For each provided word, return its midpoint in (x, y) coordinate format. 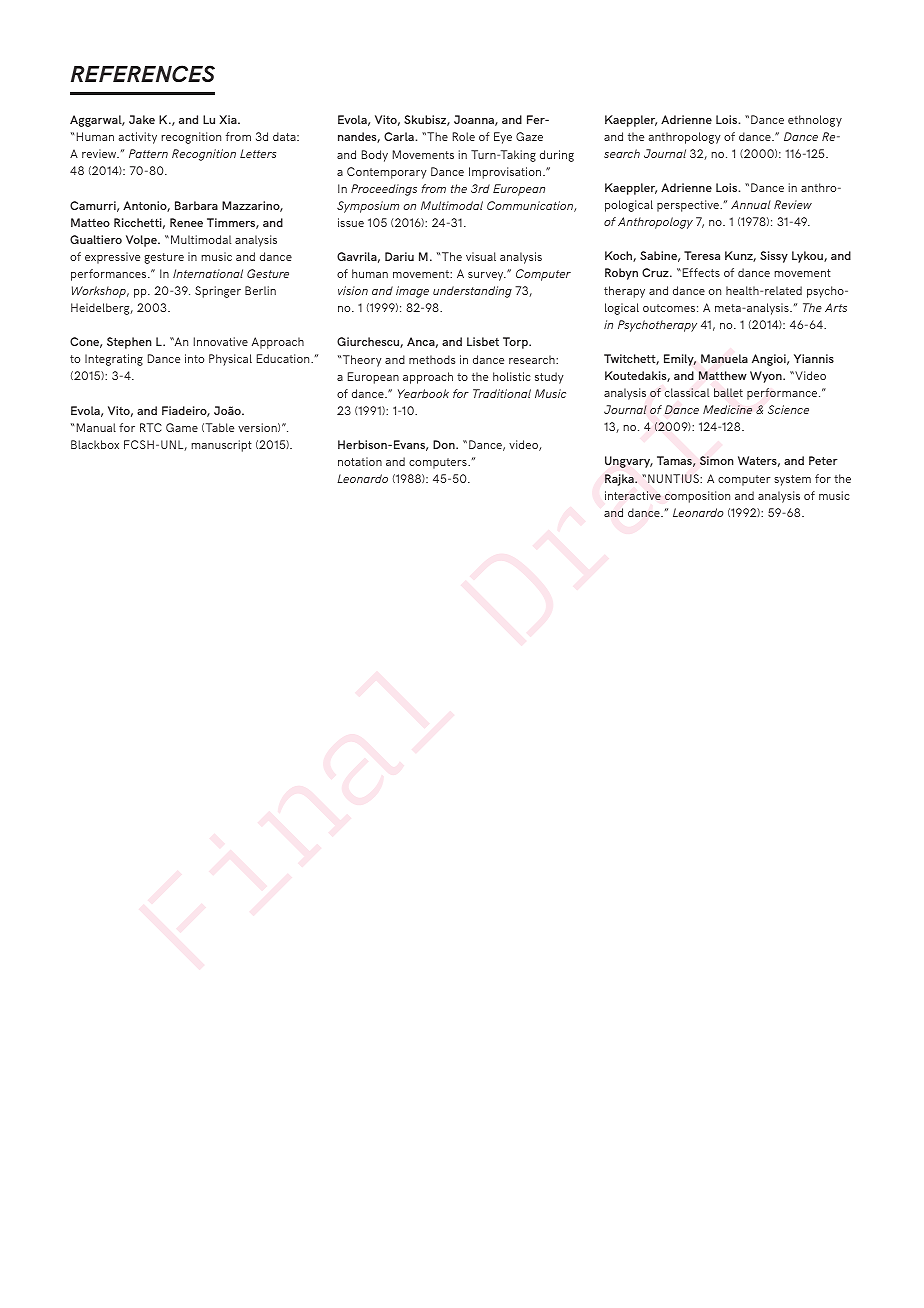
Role (464, 136)
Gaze (529, 136)
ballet (728, 392)
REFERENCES (143, 73)
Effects (701, 272)
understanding (472, 292)
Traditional (502, 393)
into (194, 358)
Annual (751, 204)
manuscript (221, 446)
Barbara (196, 205)
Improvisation (506, 173)
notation (360, 461)
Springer (218, 292)
